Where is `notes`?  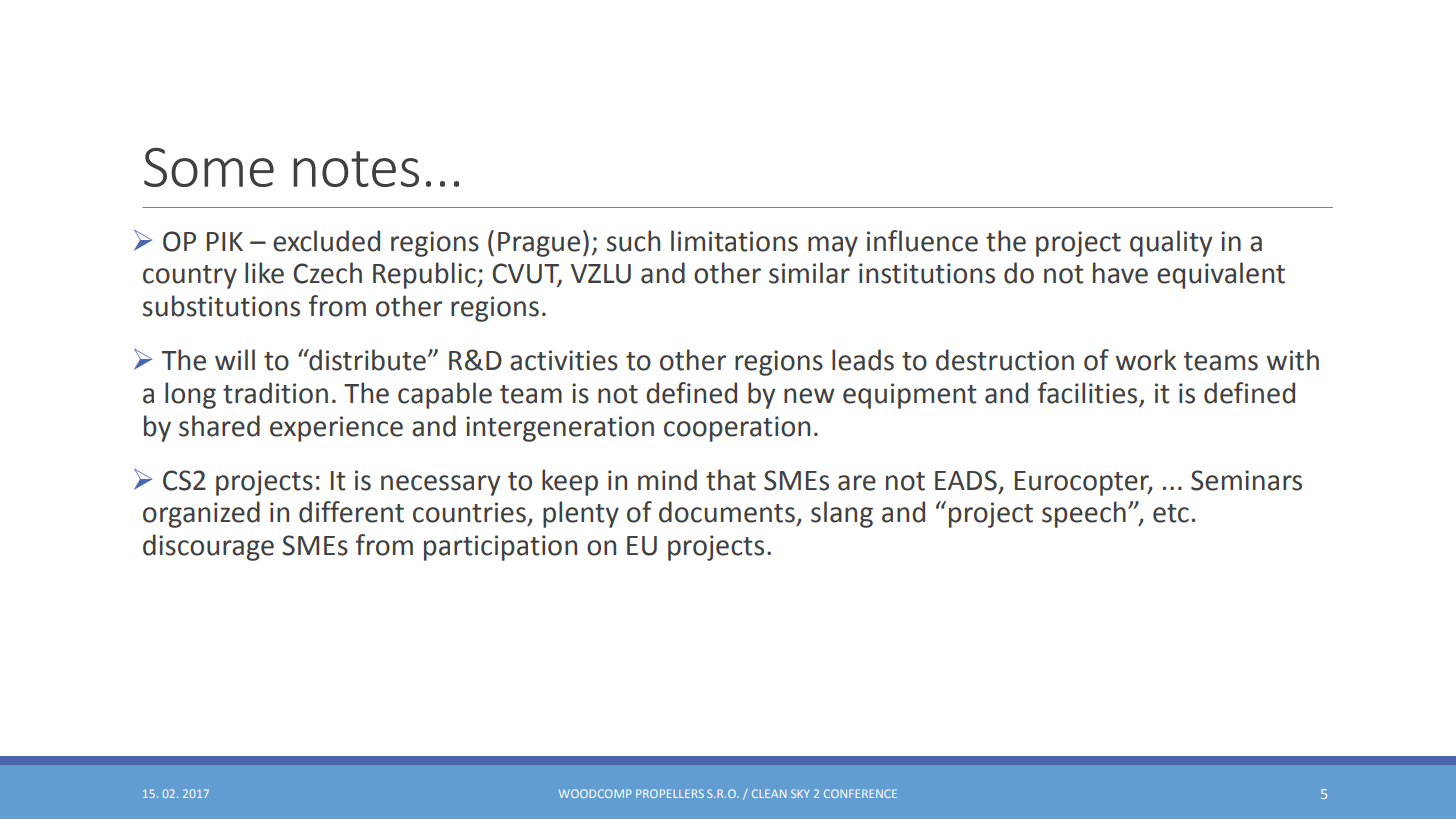 notes is located at coordinates (356, 169).
